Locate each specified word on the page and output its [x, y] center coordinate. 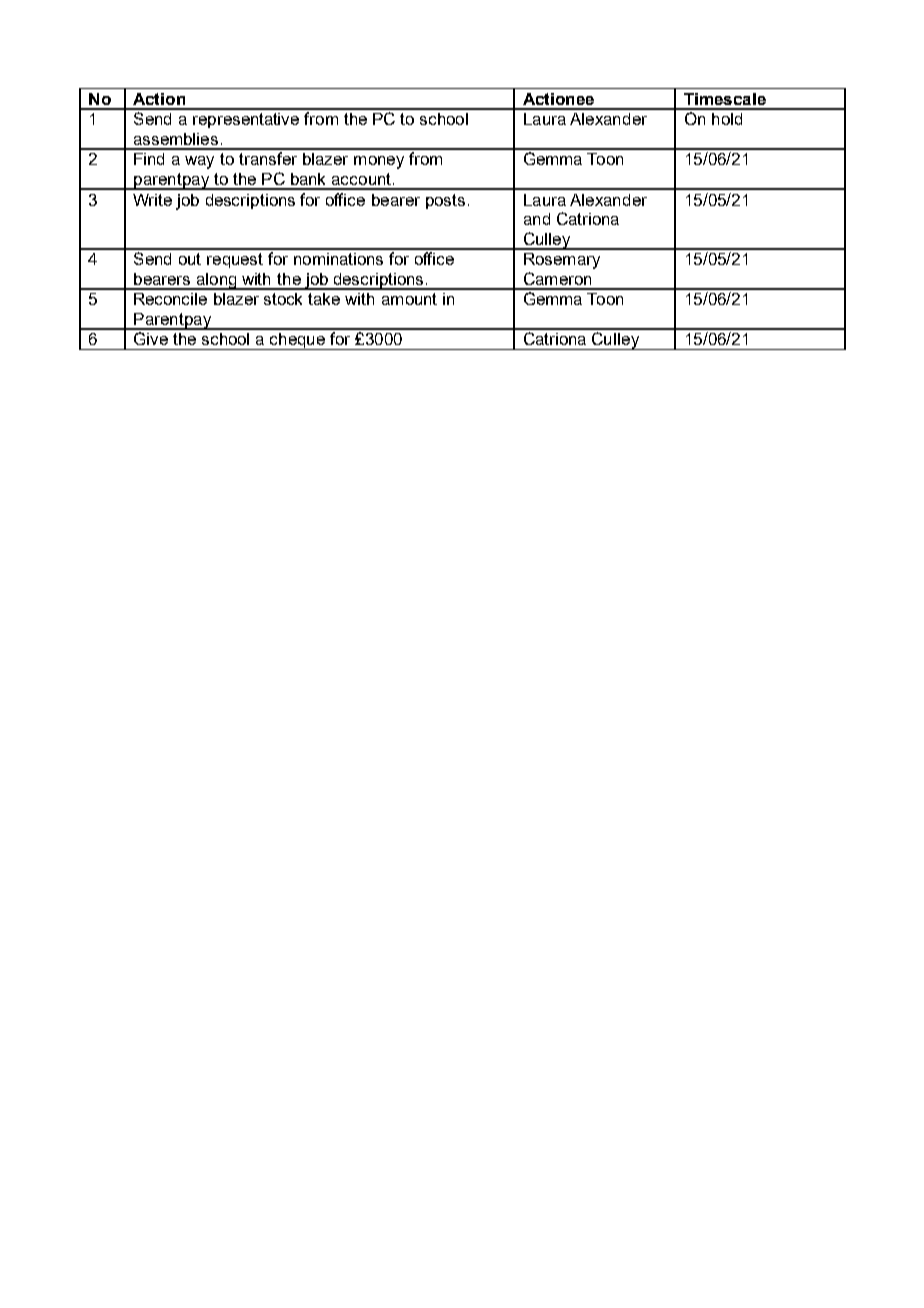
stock [283, 299]
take [324, 299]
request [235, 260]
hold [727, 119]
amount [409, 299]
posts [445, 201]
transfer [268, 158]
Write [152, 200]
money [379, 162]
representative [246, 120]
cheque [298, 341]
